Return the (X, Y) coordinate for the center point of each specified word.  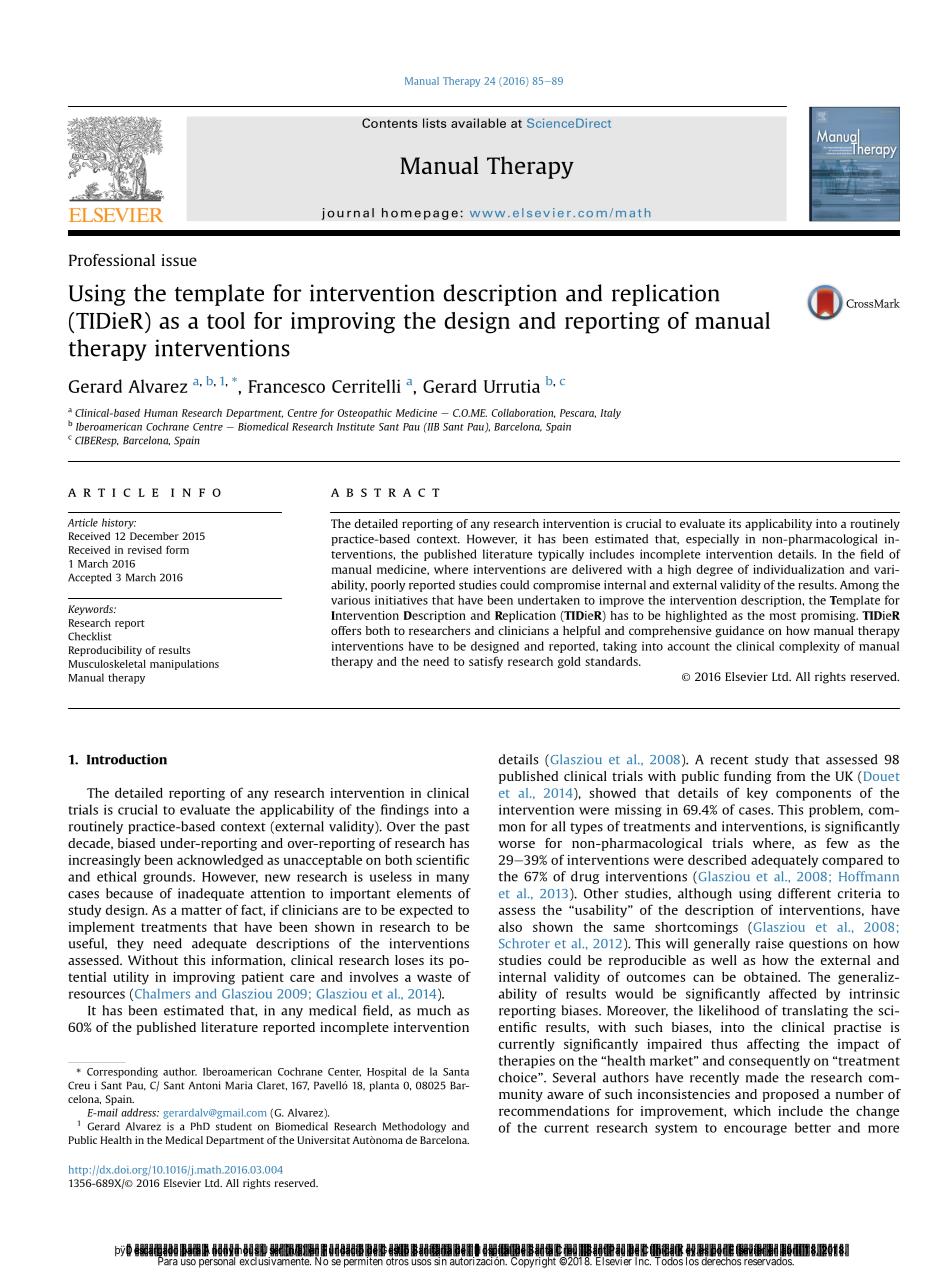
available (478, 123)
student (234, 1126)
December (154, 536)
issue (179, 260)
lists (435, 123)
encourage (755, 1130)
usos (421, 1262)
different (804, 893)
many (452, 879)
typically (561, 555)
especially (712, 540)
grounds (168, 877)
